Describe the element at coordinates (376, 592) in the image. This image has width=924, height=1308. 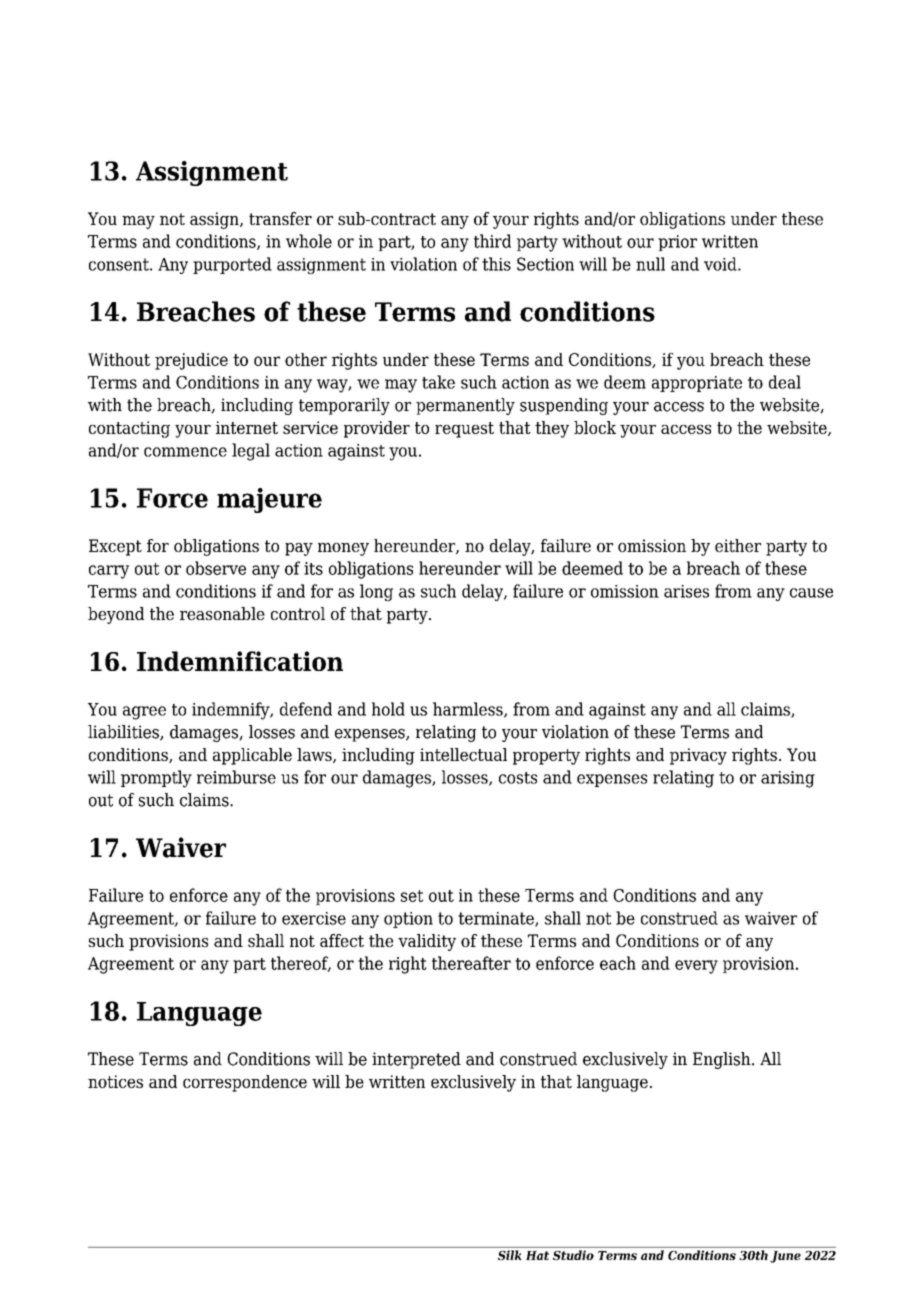
I see `long` at that location.
